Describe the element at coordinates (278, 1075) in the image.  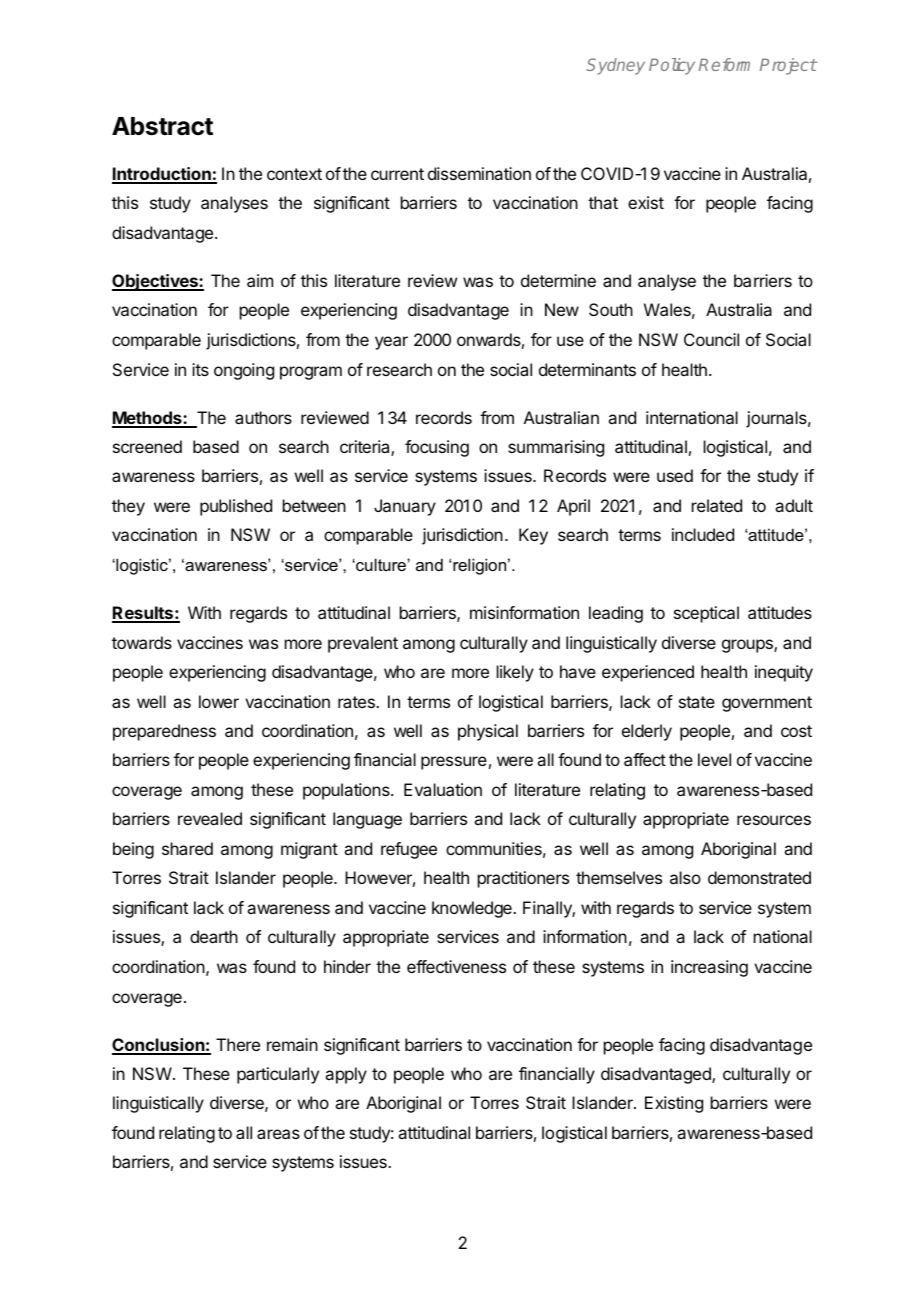
I see `particularly` at that location.
